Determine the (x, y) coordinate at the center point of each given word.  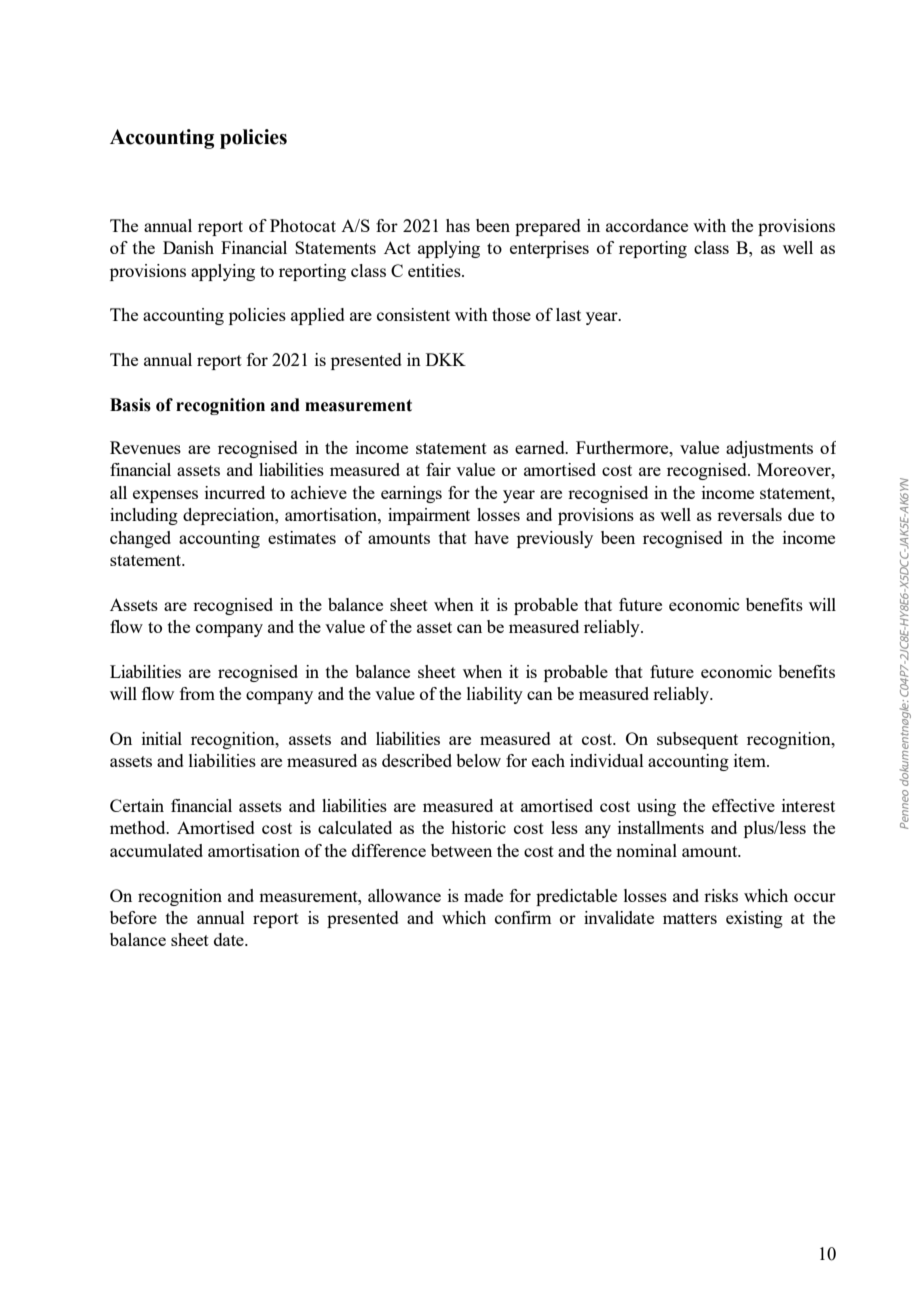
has (458, 225)
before (133, 917)
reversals (749, 514)
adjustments (769, 449)
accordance (647, 225)
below (478, 760)
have (491, 537)
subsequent (697, 740)
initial (162, 738)
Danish (188, 247)
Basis (130, 405)
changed (140, 539)
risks (721, 895)
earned (541, 447)
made (483, 895)
